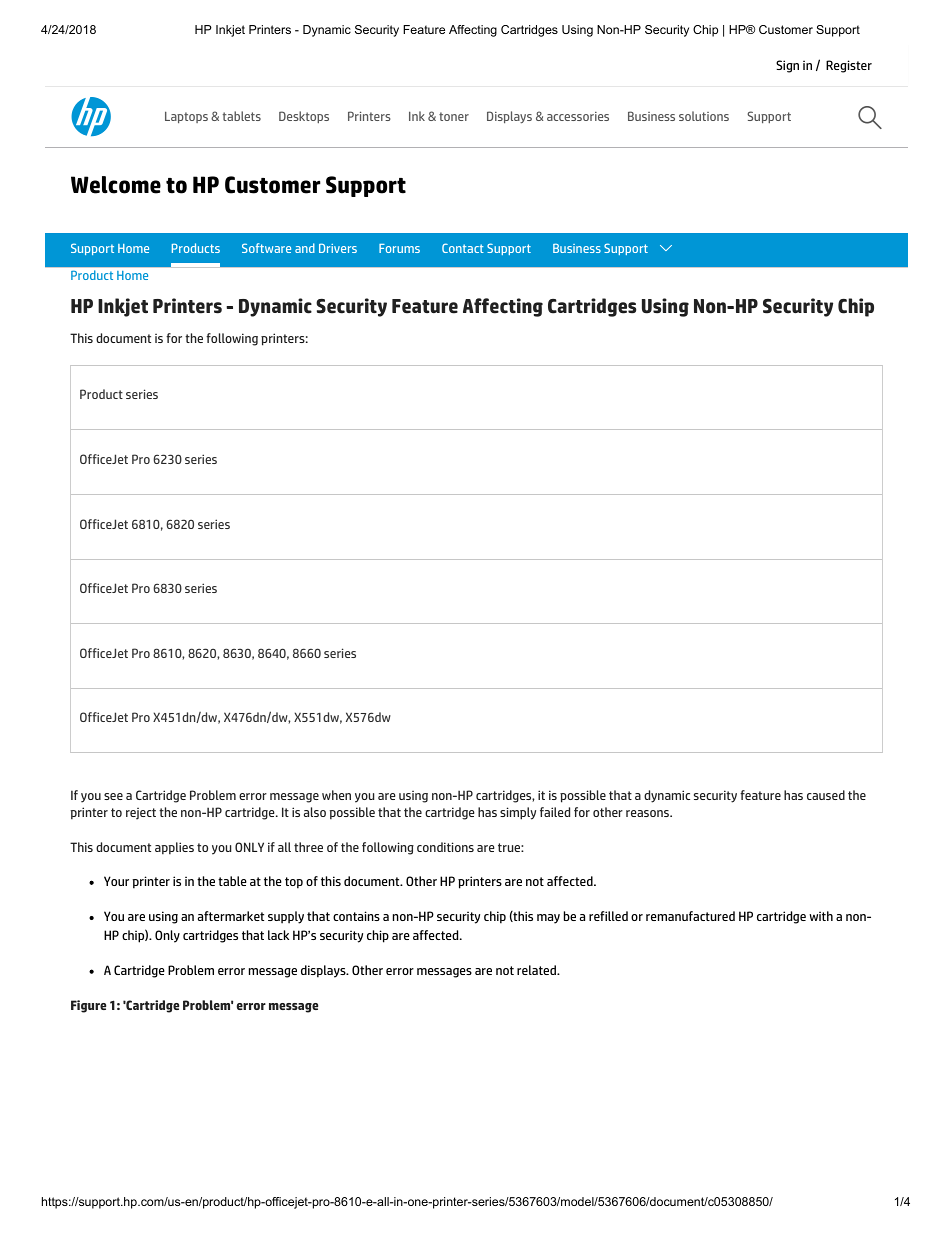 The width and height of the screenshot is (952, 1233). What do you see at coordinates (88, 1006) in the screenshot?
I see `Figure` at bounding box center [88, 1006].
